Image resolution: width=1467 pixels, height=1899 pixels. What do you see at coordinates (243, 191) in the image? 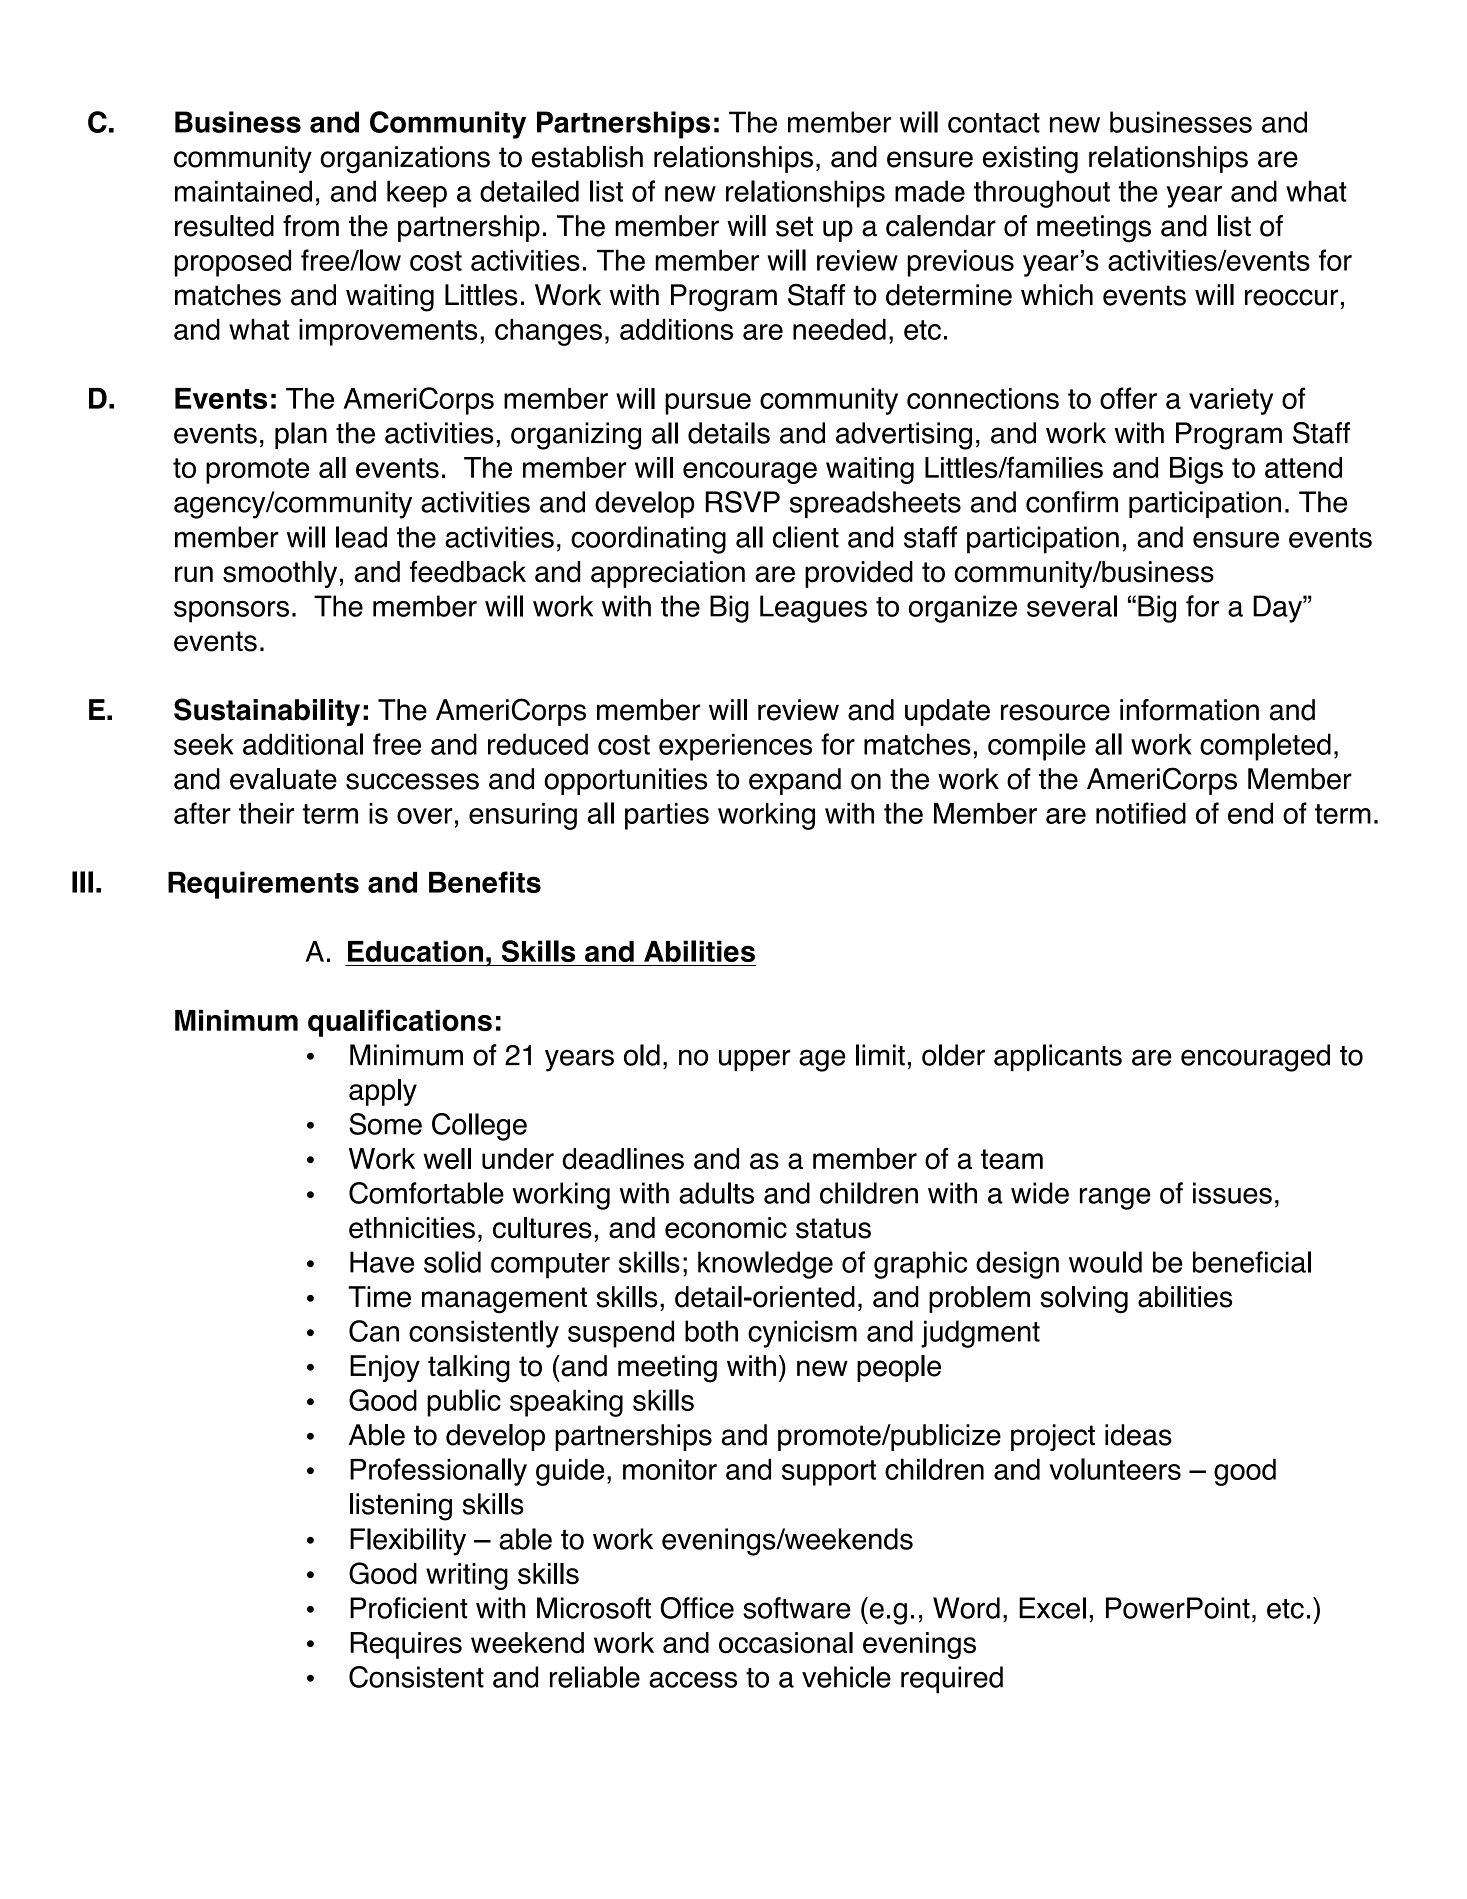
I see `maintained` at bounding box center [243, 191].
